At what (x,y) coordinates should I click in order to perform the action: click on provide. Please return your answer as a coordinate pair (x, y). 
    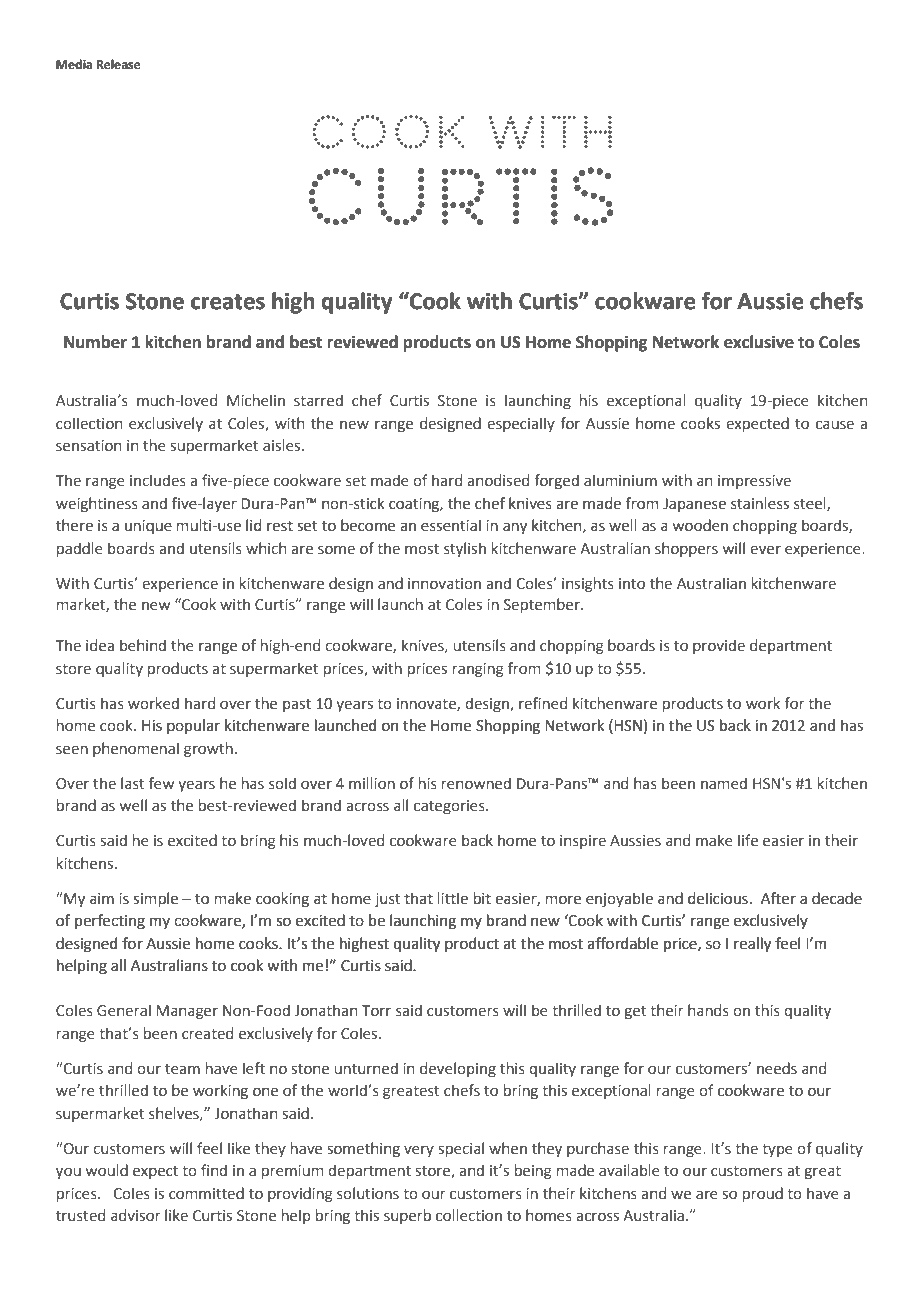
    Looking at the image, I should click on (719, 646).
